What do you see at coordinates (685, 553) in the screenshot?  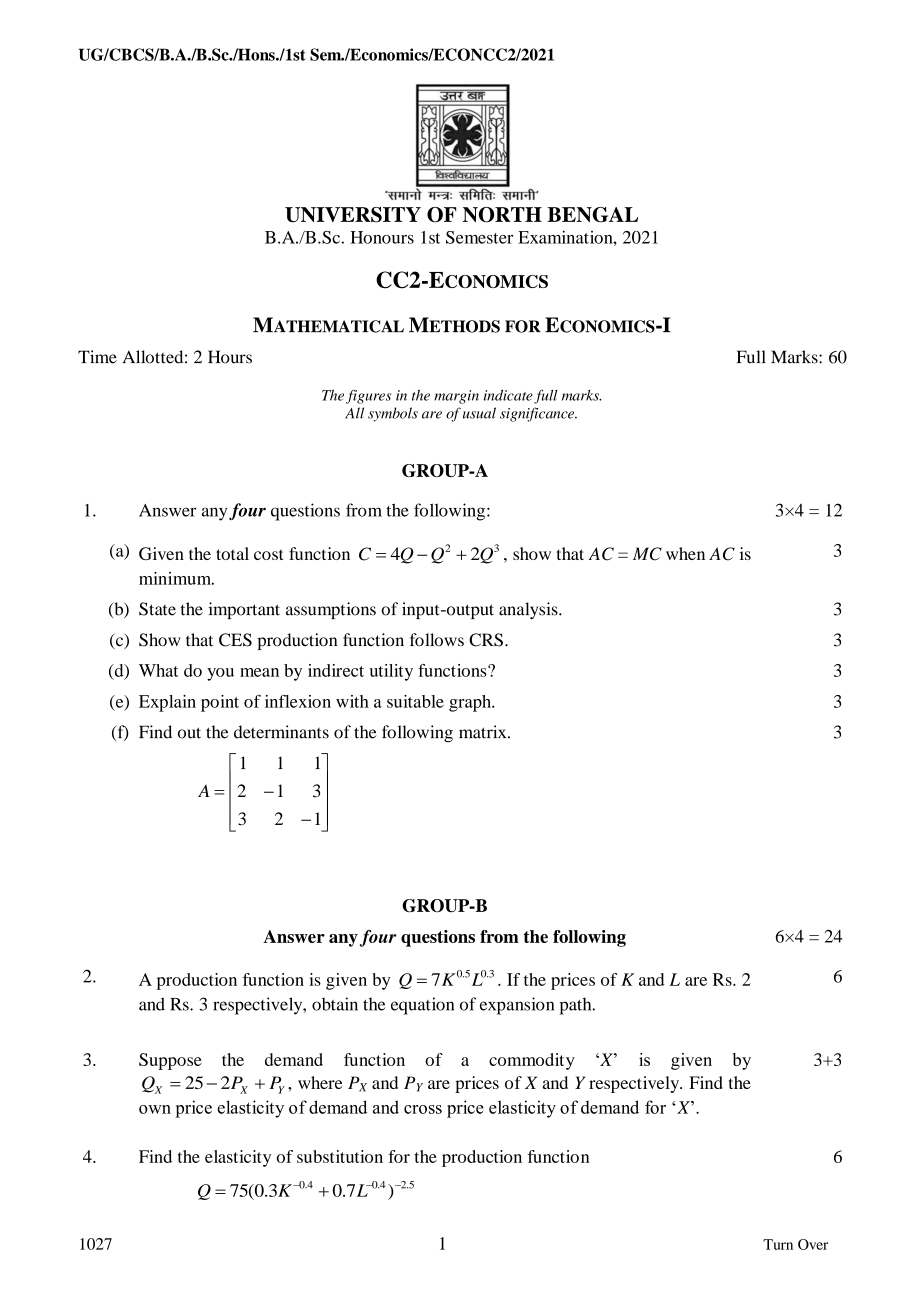 I see `when` at bounding box center [685, 553].
